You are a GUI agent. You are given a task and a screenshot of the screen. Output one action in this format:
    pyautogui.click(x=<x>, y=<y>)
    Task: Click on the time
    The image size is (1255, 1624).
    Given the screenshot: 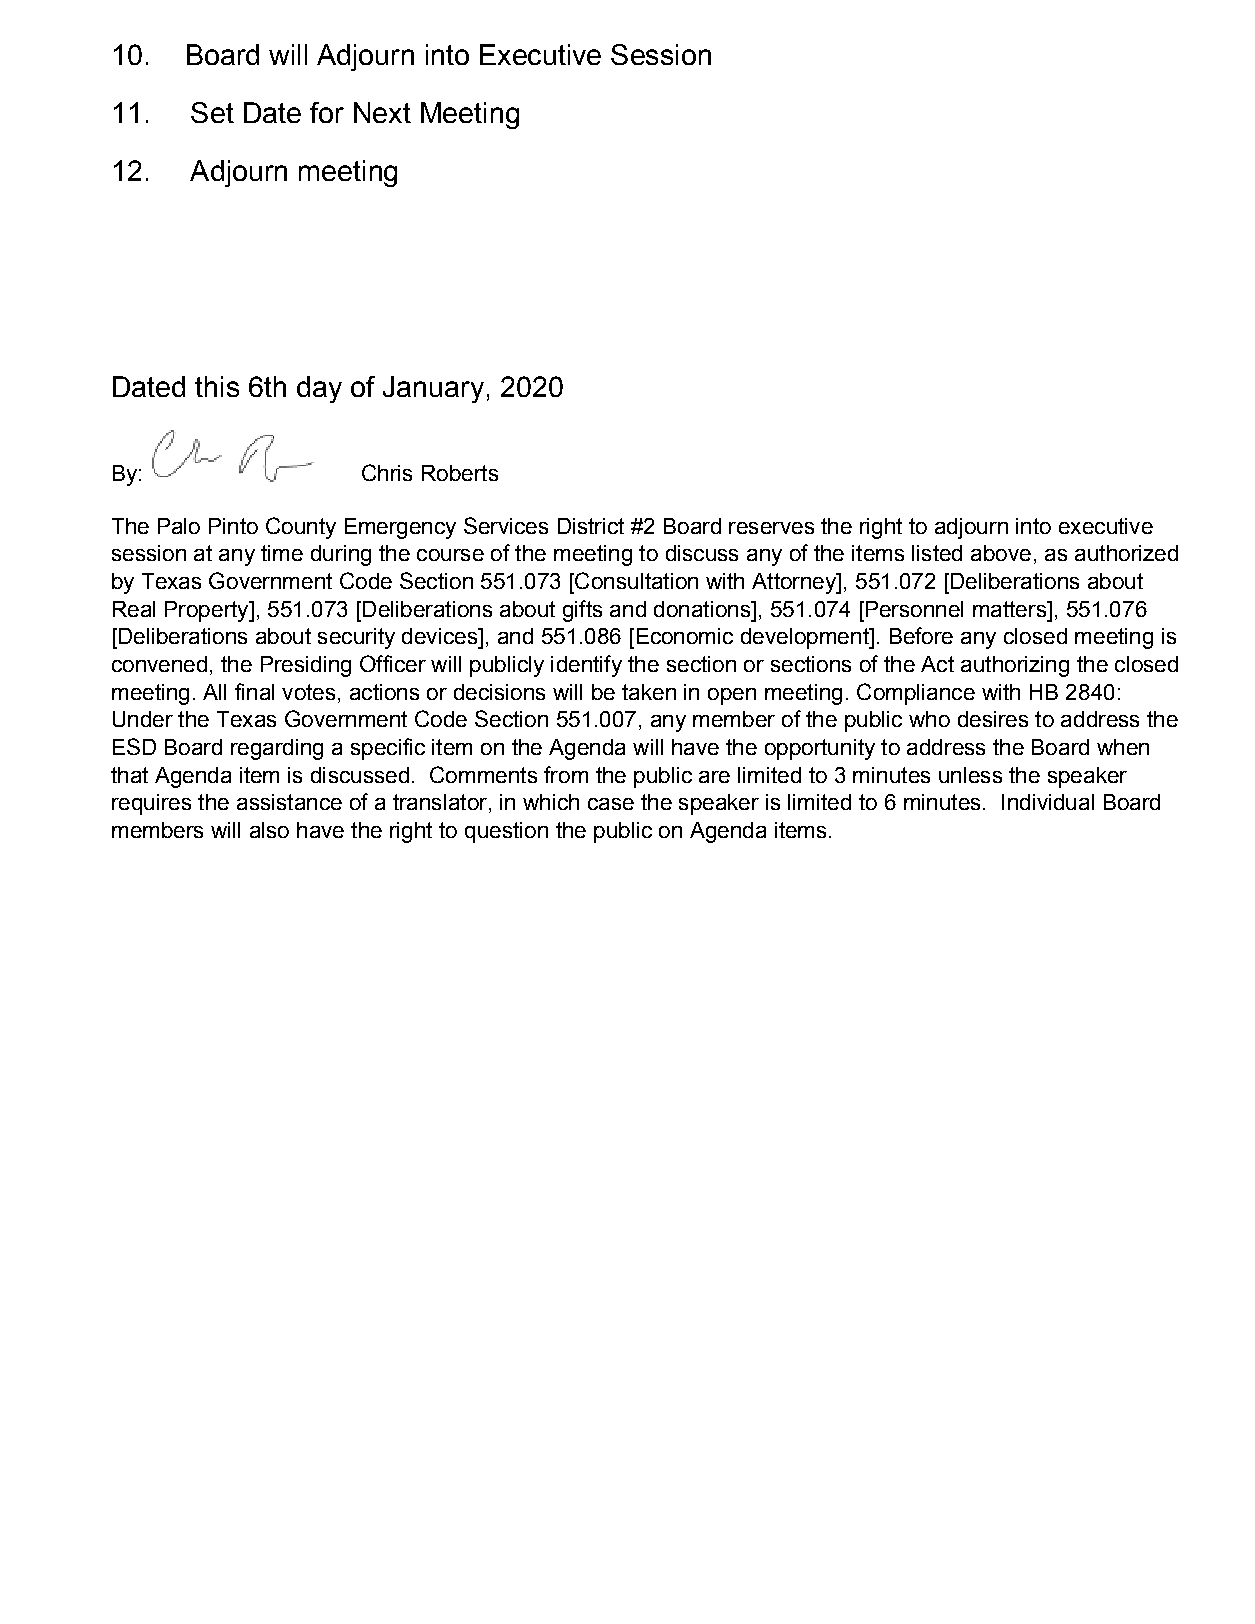 What is the action you would take?
    pyautogui.click(x=282, y=553)
